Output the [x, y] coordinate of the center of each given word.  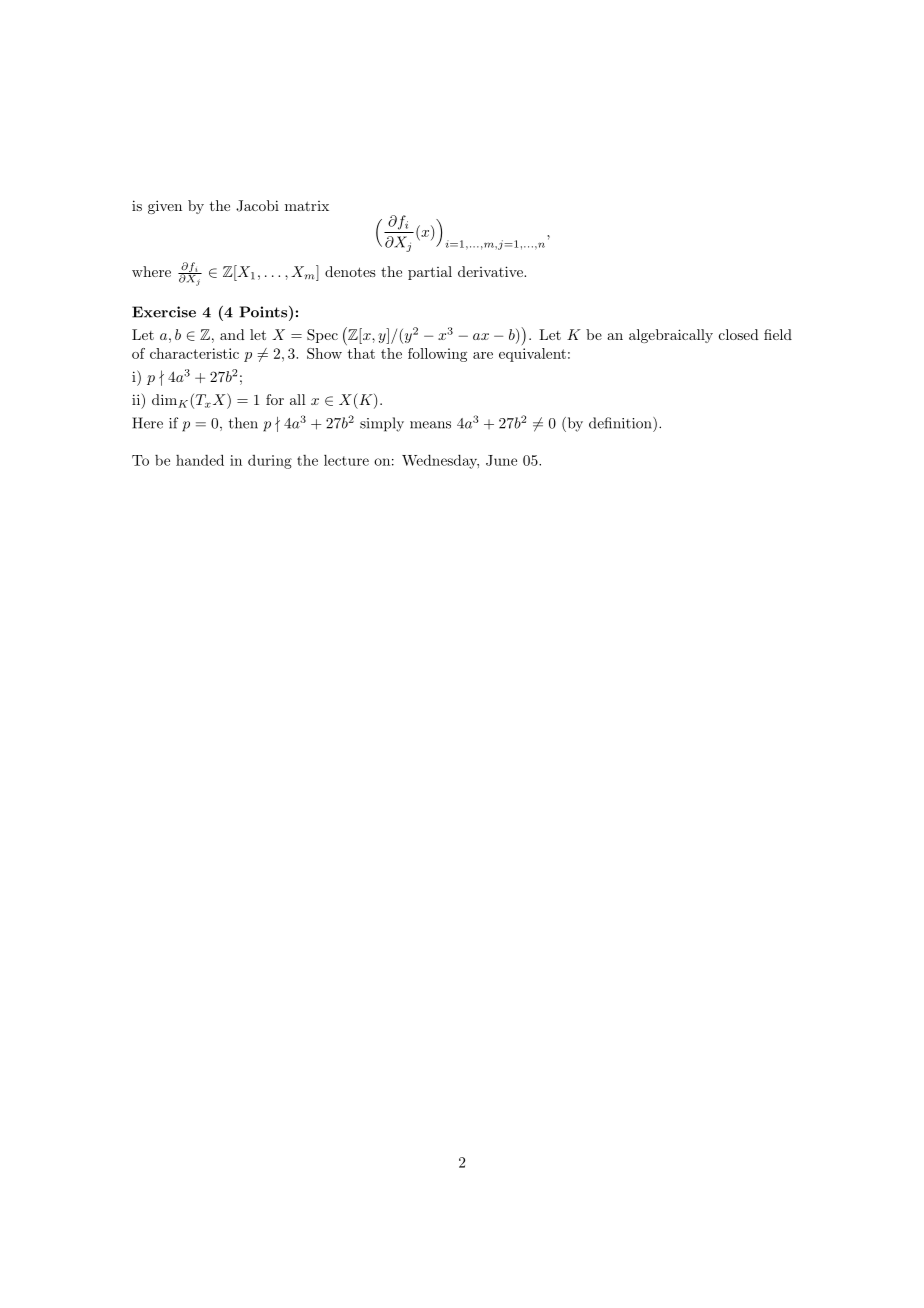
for [275, 399]
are [483, 355]
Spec [322, 336]
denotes [350, 271]
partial [430, 273]
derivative [491, 271]
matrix [307, 206]
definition [621, 423]
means [430, 425]
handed [200, 460]
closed [739, 334]
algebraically [671, 336]
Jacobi [257, 206]
